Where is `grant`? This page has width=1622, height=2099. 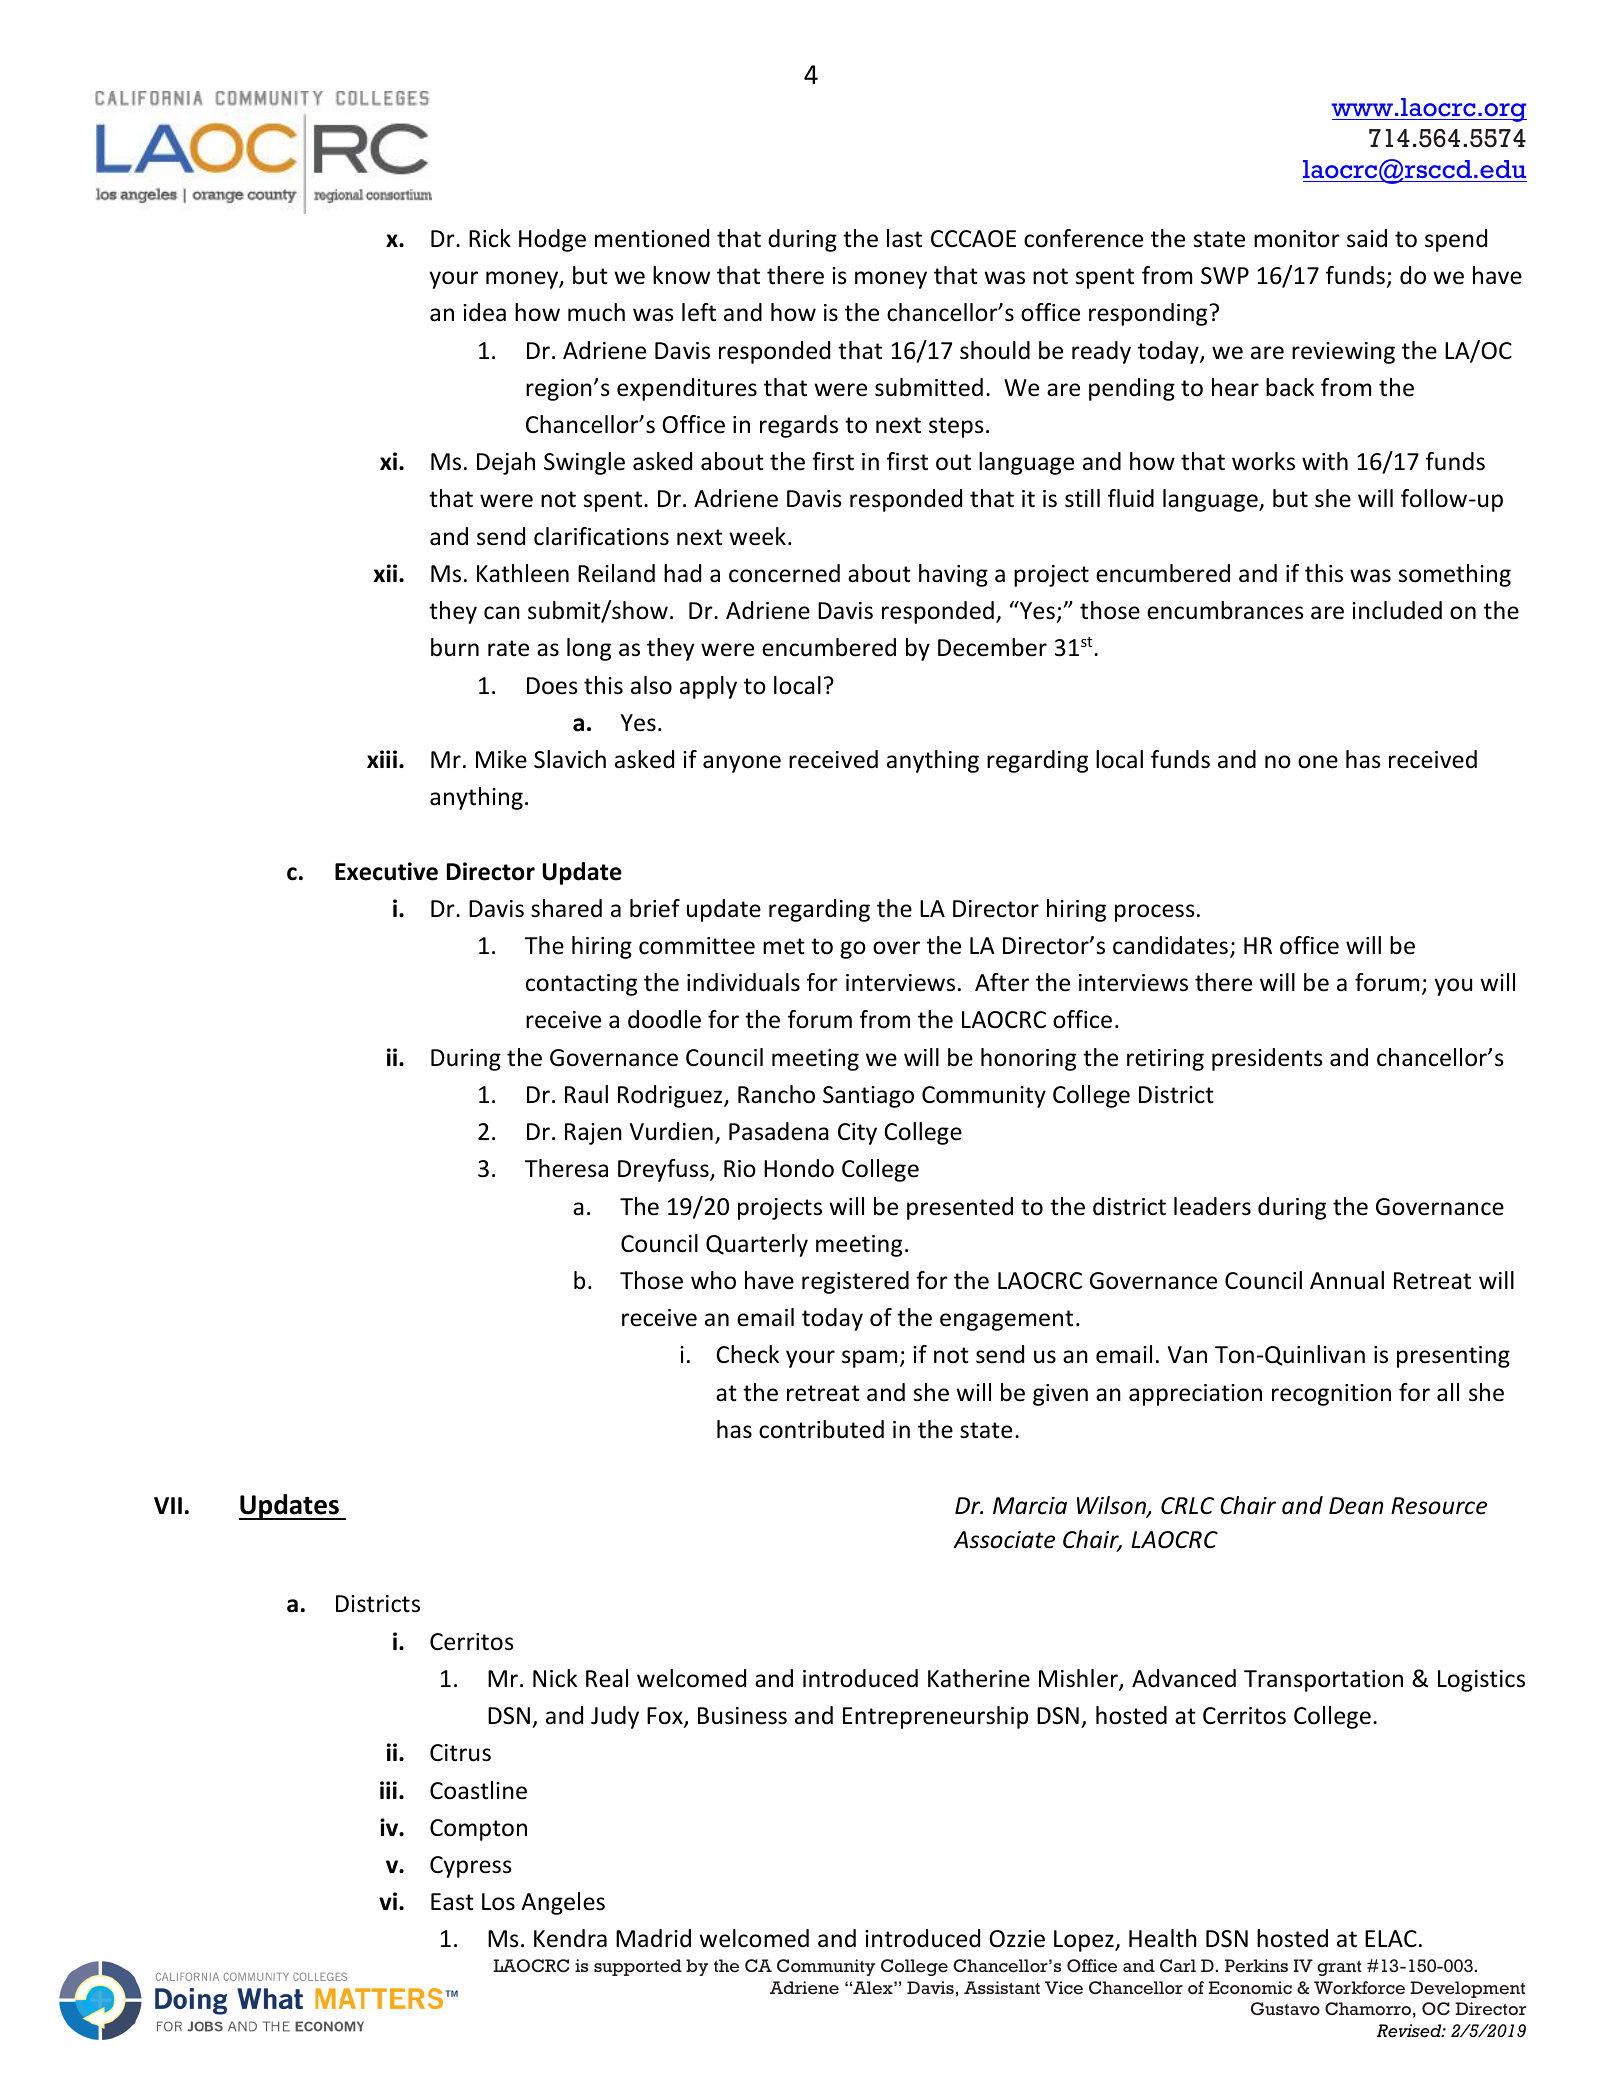
grant is located at coordinates (1339, 1968).
